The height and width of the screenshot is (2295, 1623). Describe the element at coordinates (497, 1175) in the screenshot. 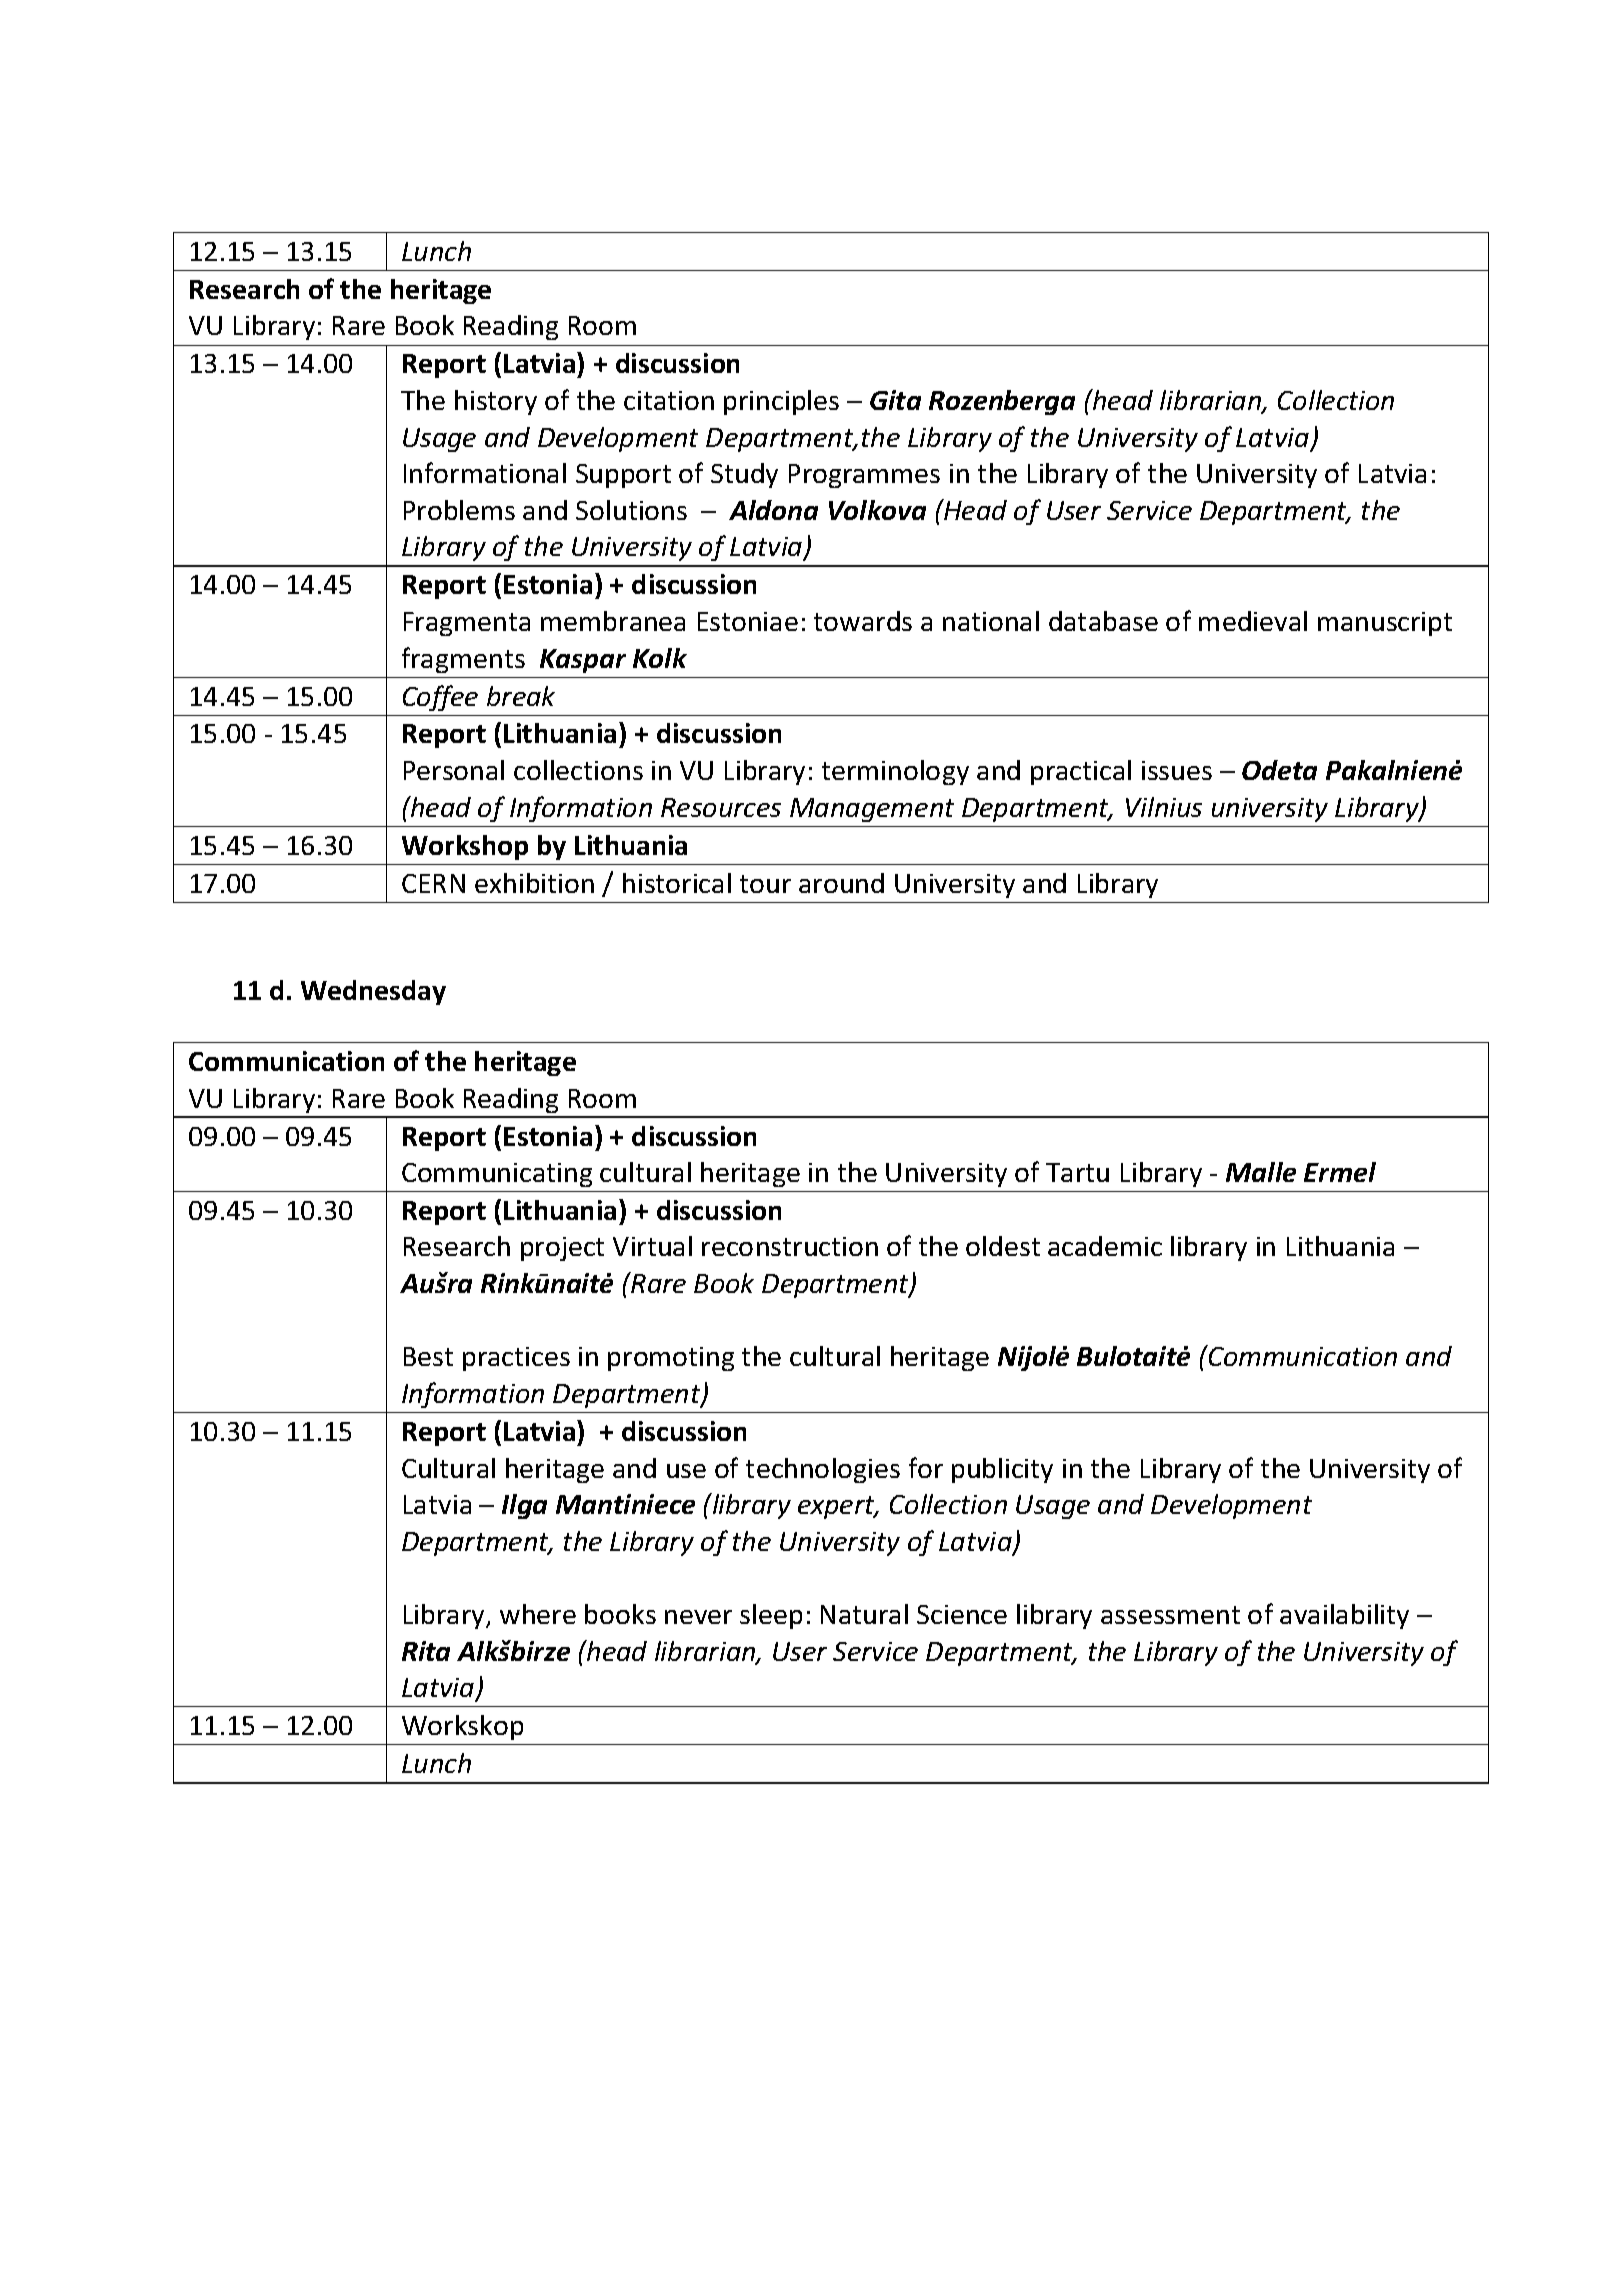

I see `Communicating` at that location.
